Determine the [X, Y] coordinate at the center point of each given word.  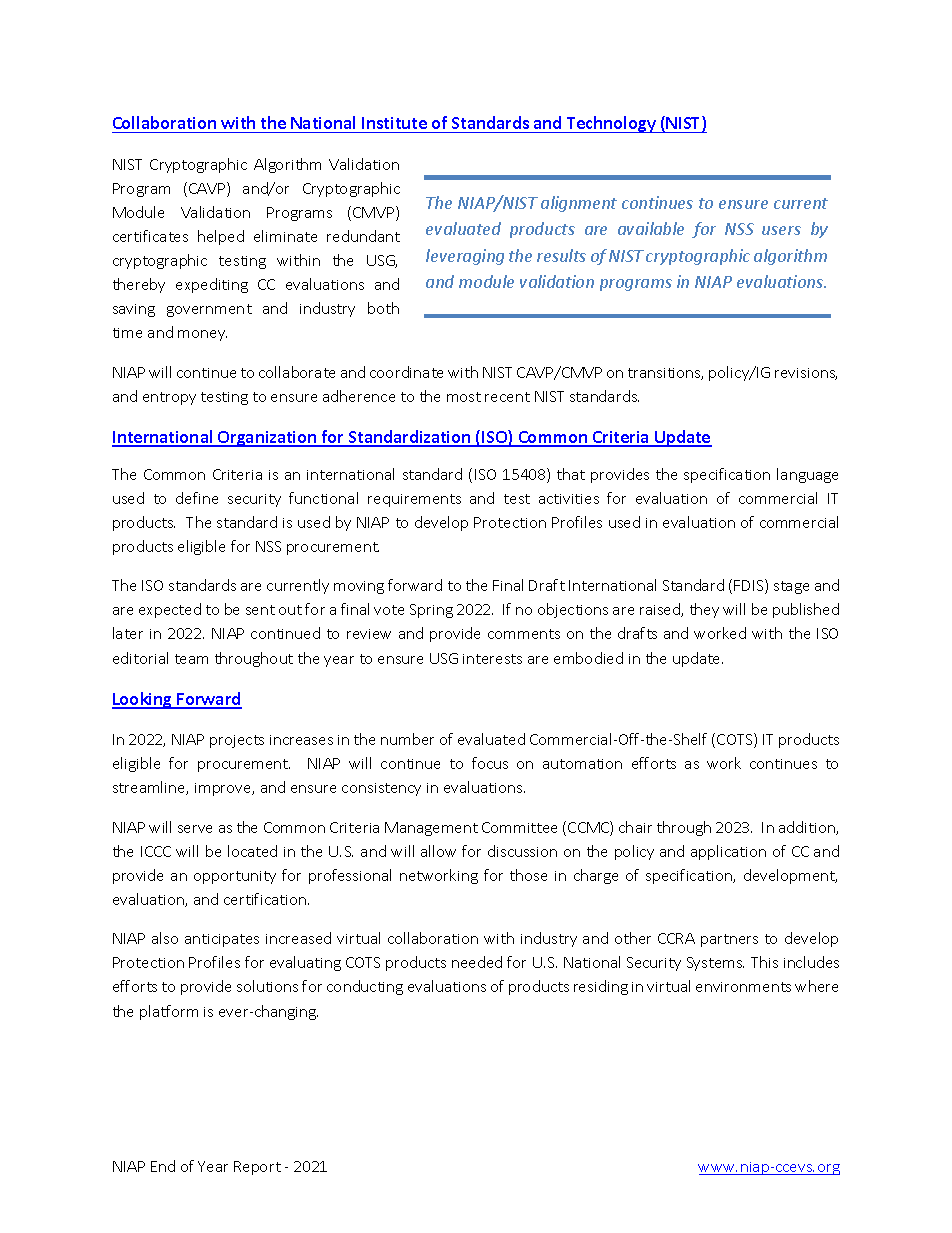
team [191, 659]
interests [492, 659]
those [528, 875]
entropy [169, 398]
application [728, 852]
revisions [806, 374]
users [781, 230]
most [464, 397]
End [163, 1166]
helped [221, 237]
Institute [394, 125]
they [704, 610]
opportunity [235, 877]
